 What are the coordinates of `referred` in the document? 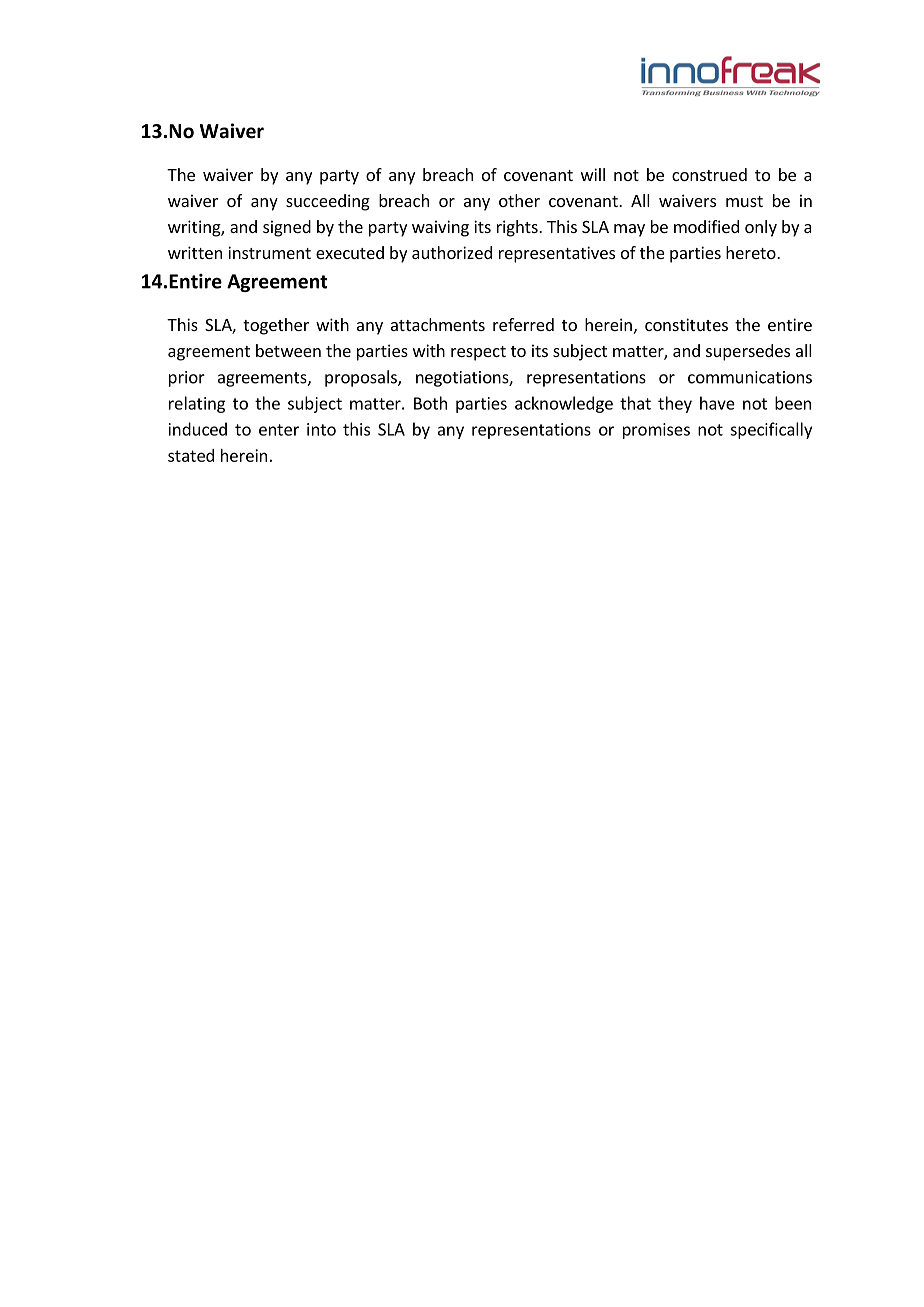 It's located at (523, 324).
